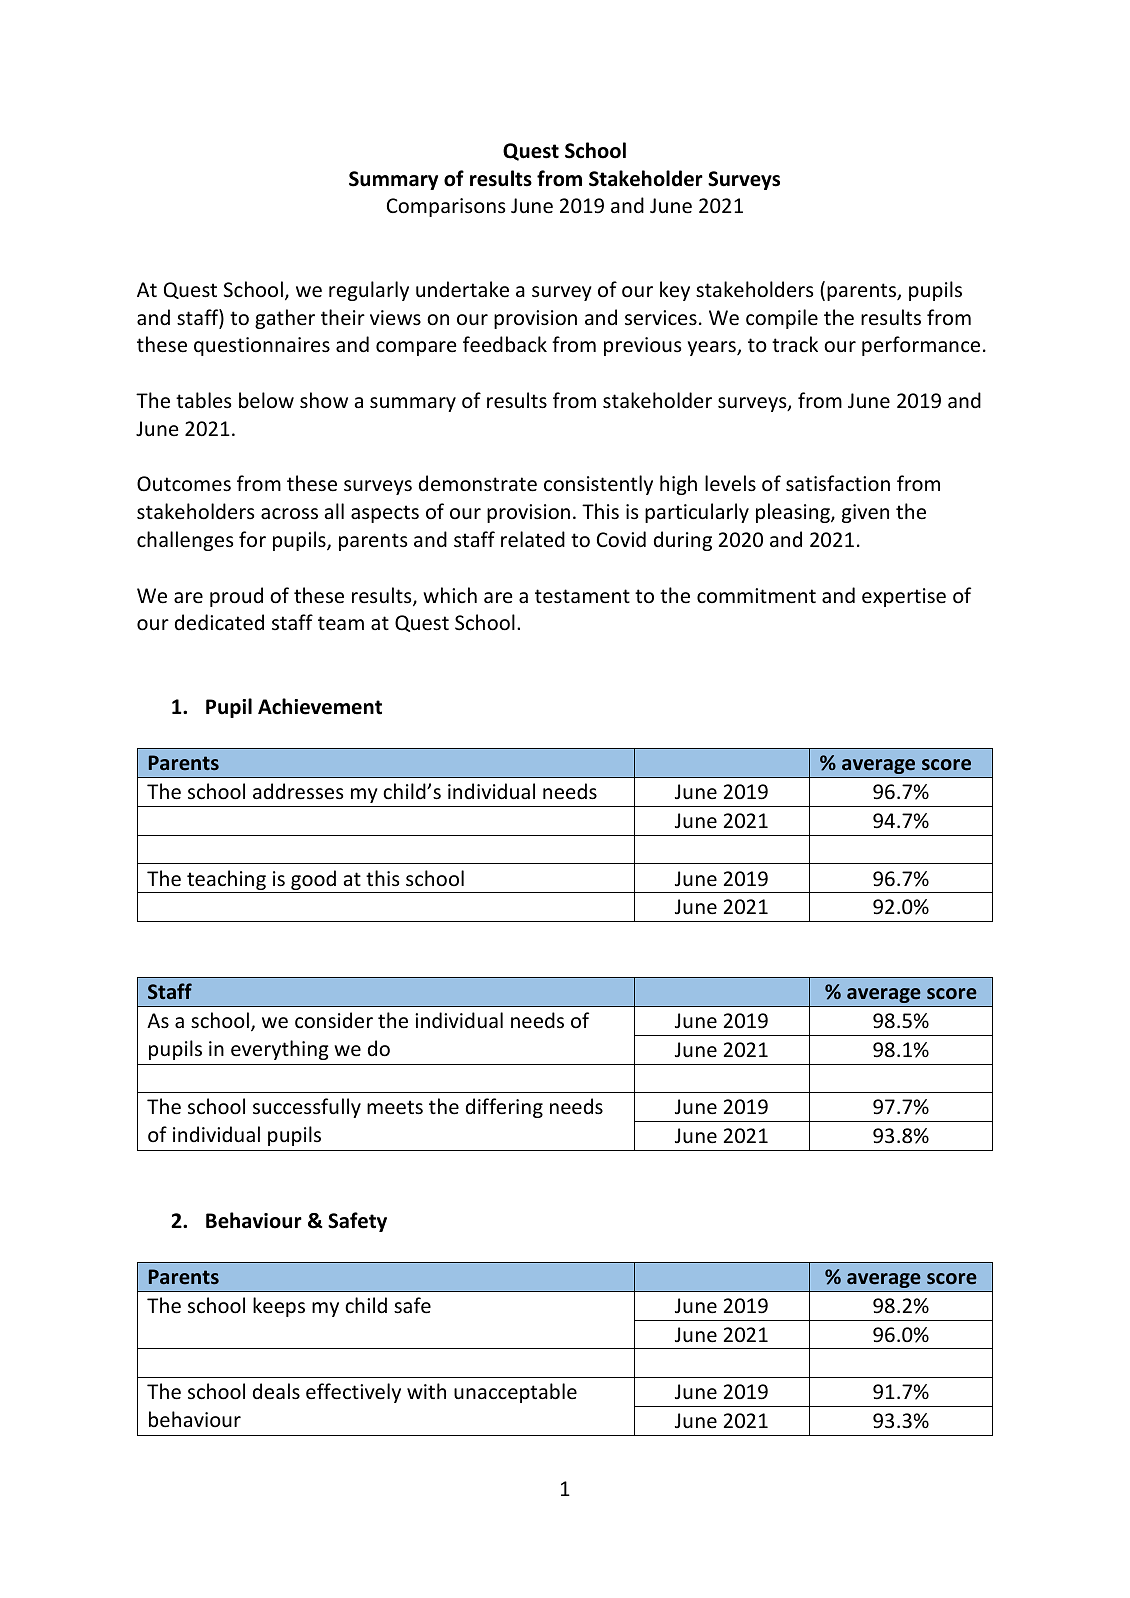 This document has width=1130, height=1598. I want to click on unacceptable, so click(515, 1393).
